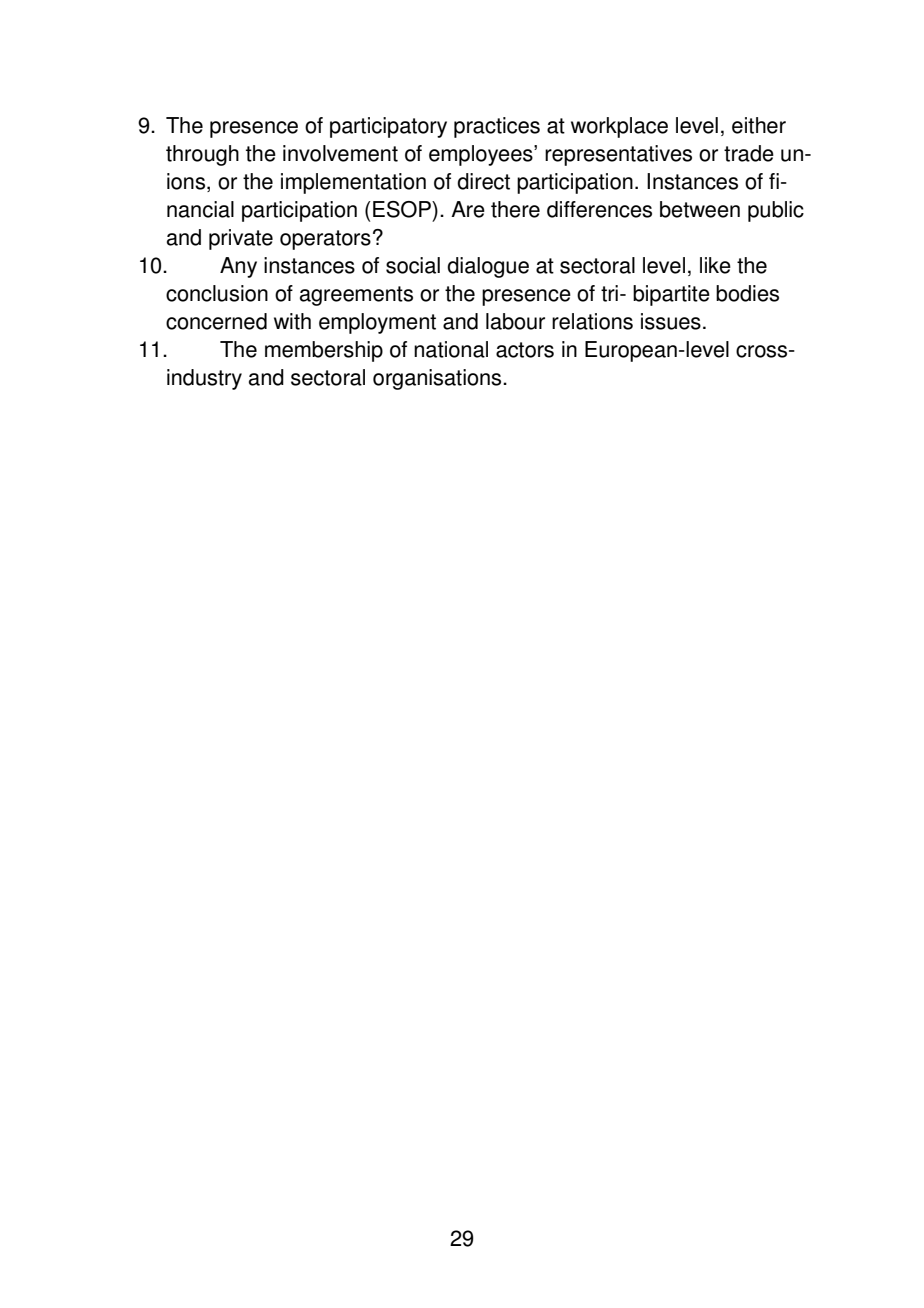 The image size is (924, 1308). I want to click on issues, so click(671, 321).
